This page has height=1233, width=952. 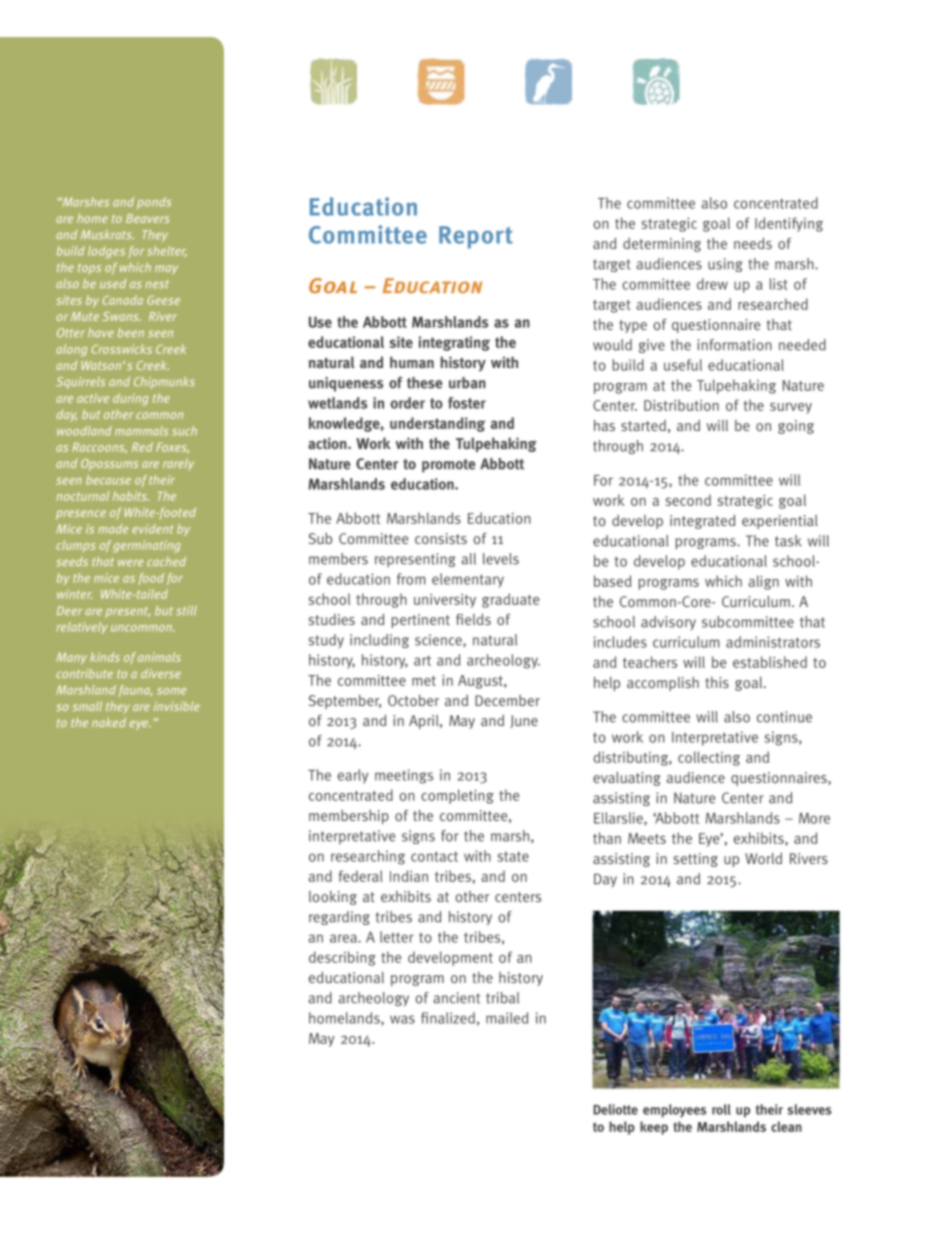 I want to click on Report, so click(x=476, y=237).
